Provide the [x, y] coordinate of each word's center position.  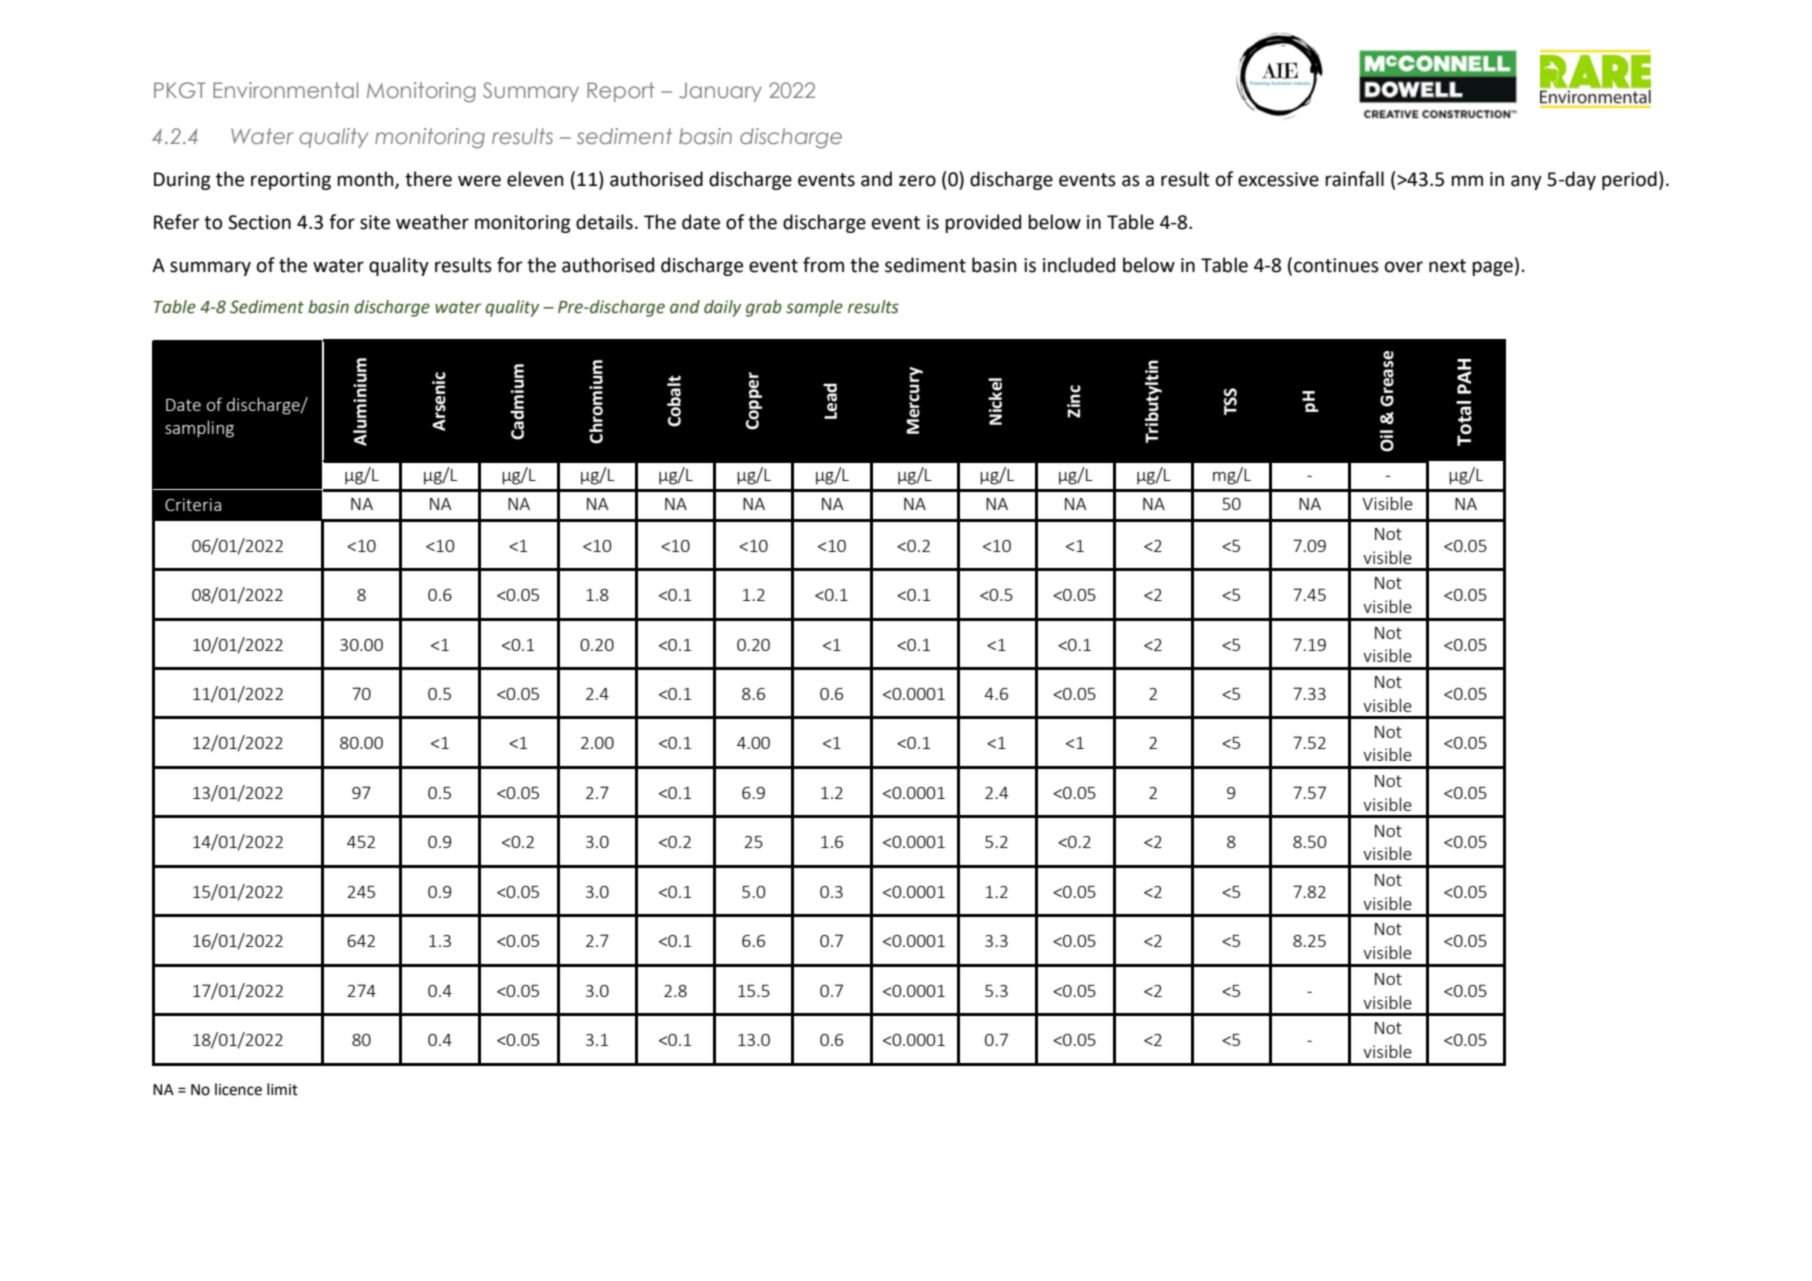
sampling [199, 429]
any [1526, 182]
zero [917, 181]
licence [238, 1089]
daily [722, 308]
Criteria [193, 504]
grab [764, 308]
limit [282, 1089]
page [1492, 268]
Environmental [285, 90]
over [1404, 267]
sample [814, 308]
